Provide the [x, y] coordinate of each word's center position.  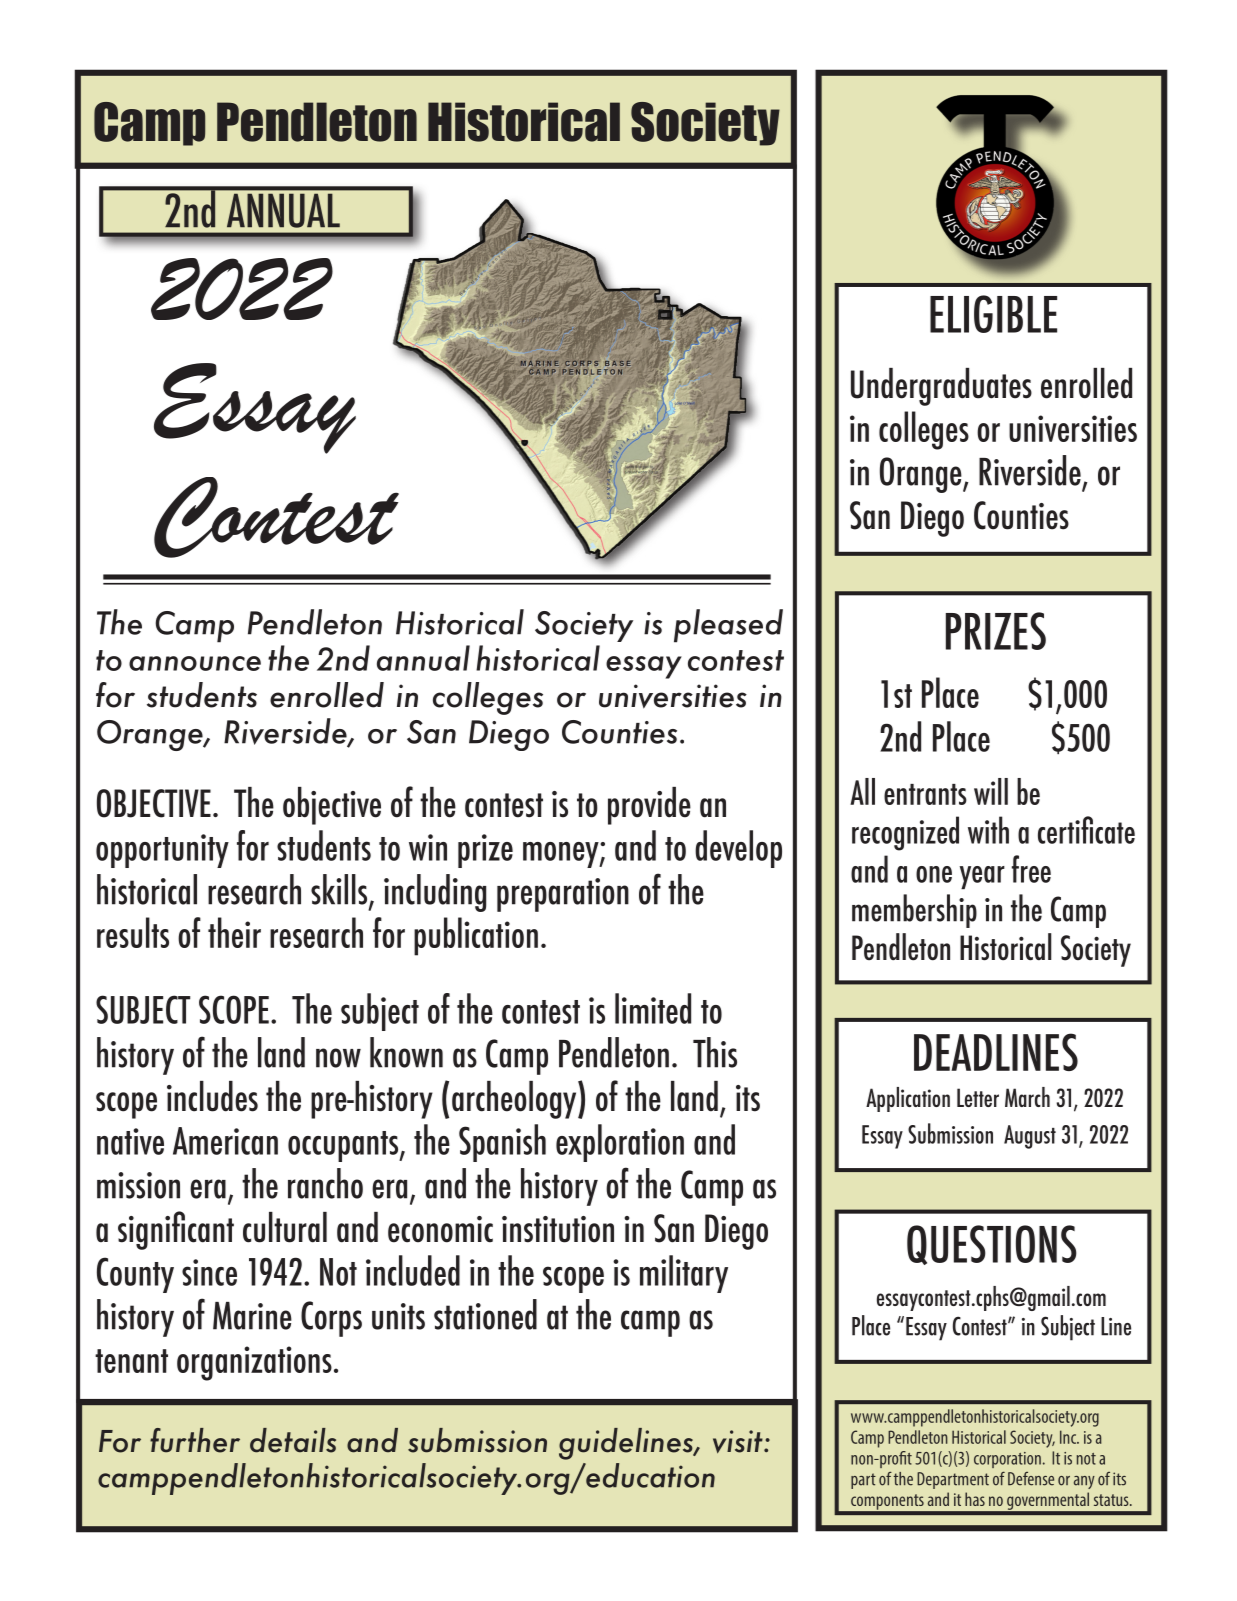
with [988, 830]
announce [195, 663]
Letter [978, 1097]
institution [558, 1229]
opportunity [162, 851]
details [293, 1440]
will [991, 791]
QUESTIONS [992, 1245]
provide [649, 806]
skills [340, 890]
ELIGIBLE [993, 314]
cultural [285, 1227]
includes [212, 1096]
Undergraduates [941, 387]
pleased [728, 626]
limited [653, 1008]
